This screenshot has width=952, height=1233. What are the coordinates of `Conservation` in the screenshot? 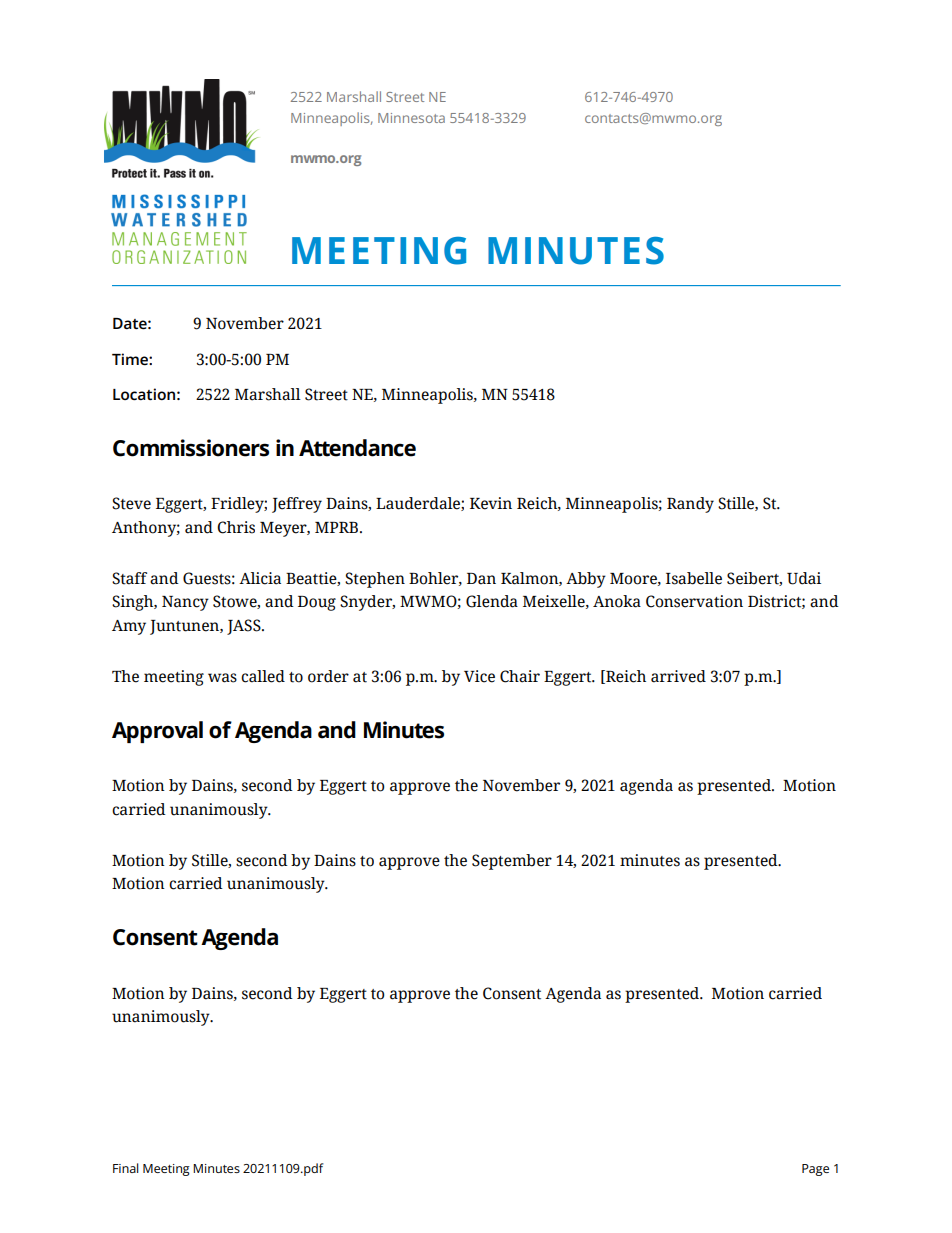 It's located at (694, 601).
